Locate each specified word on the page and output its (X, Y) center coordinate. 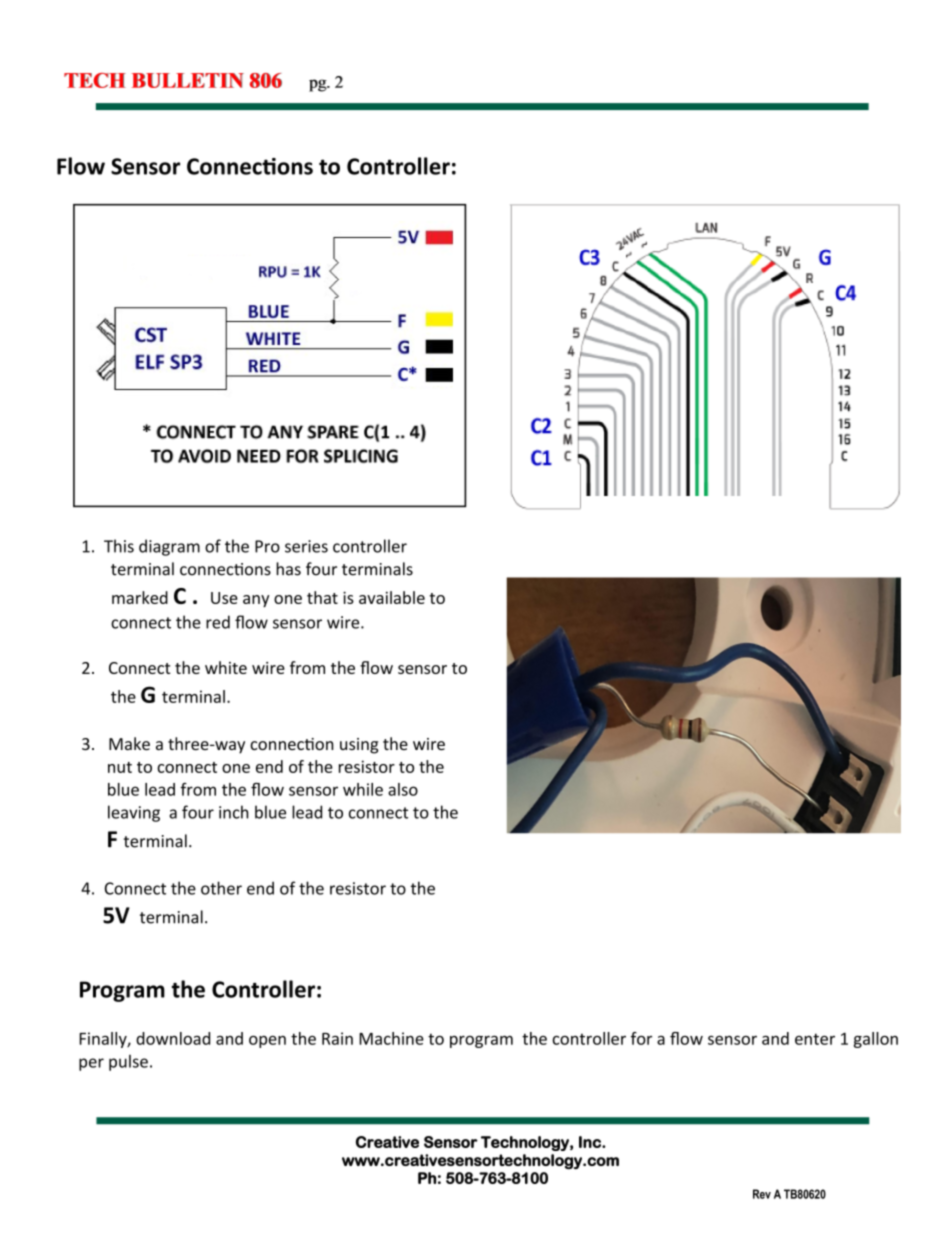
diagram (169, 547)
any (256, 601)
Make (129, 743)
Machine (391, 1038)
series (306, 546)
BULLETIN (188, 80)
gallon (876, 1040)
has (288, 569)
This (119, 546)
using (359, 746)
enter (815, 1039)
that (322, 597)
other (221, 888)
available (392, 597)
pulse (128, 1063)
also (403, 789)
